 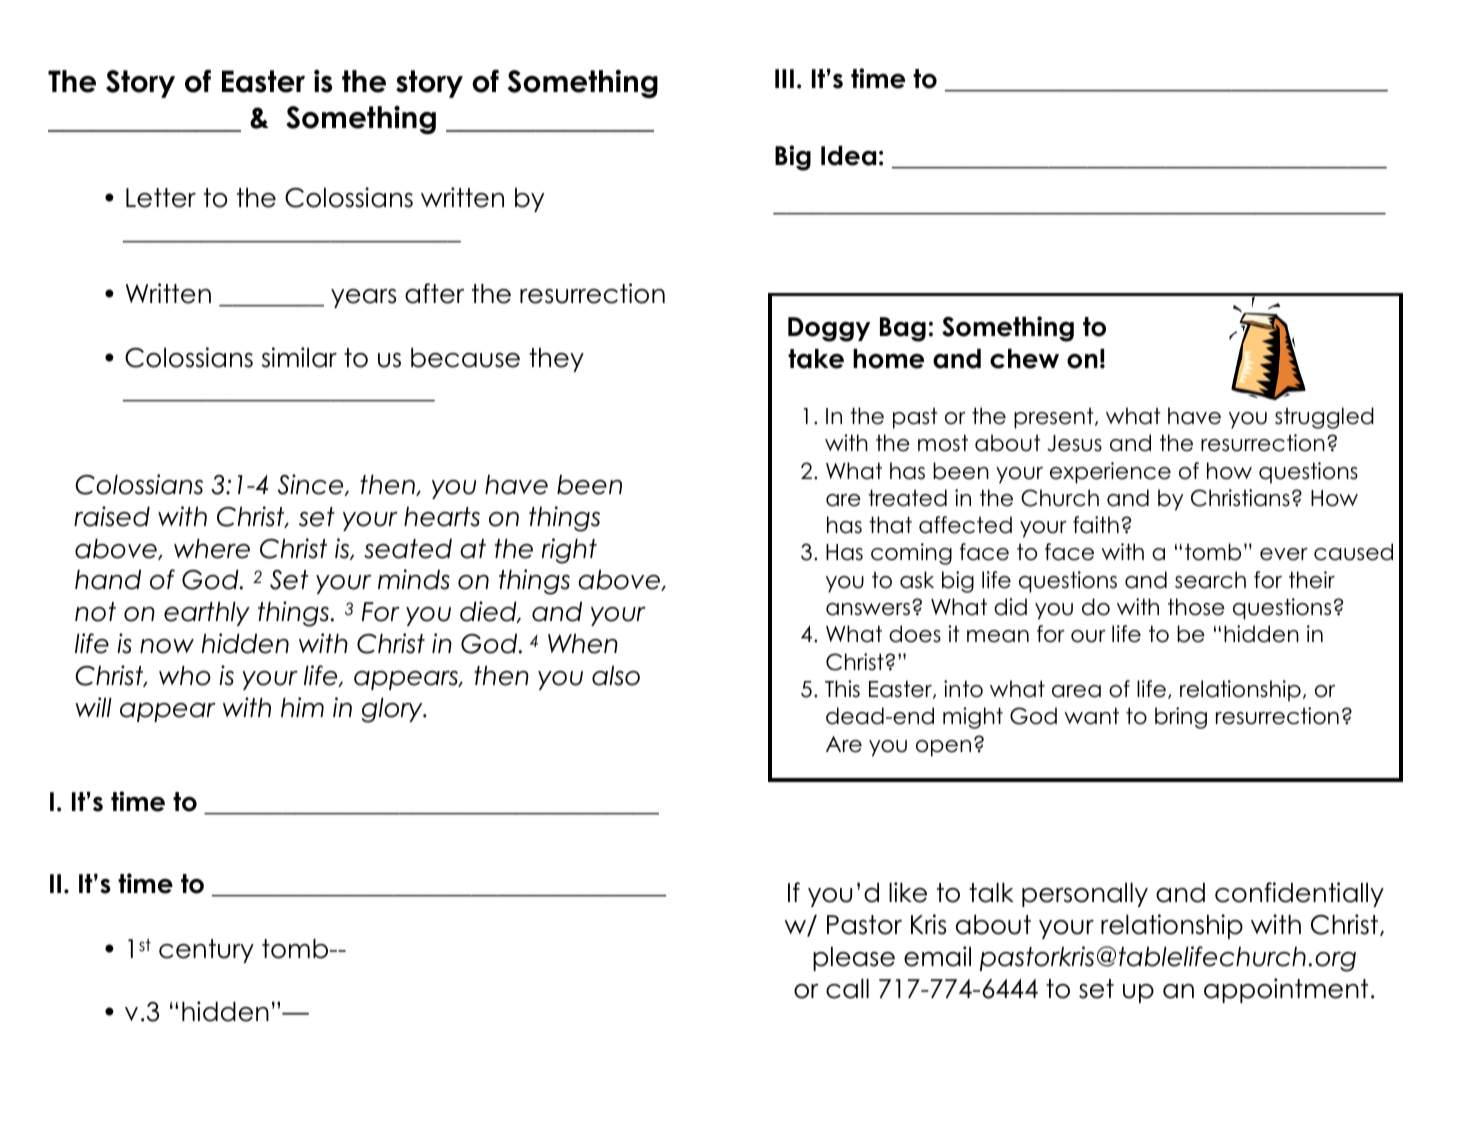 I want to click on bring, so click(x=1181, y=718).
